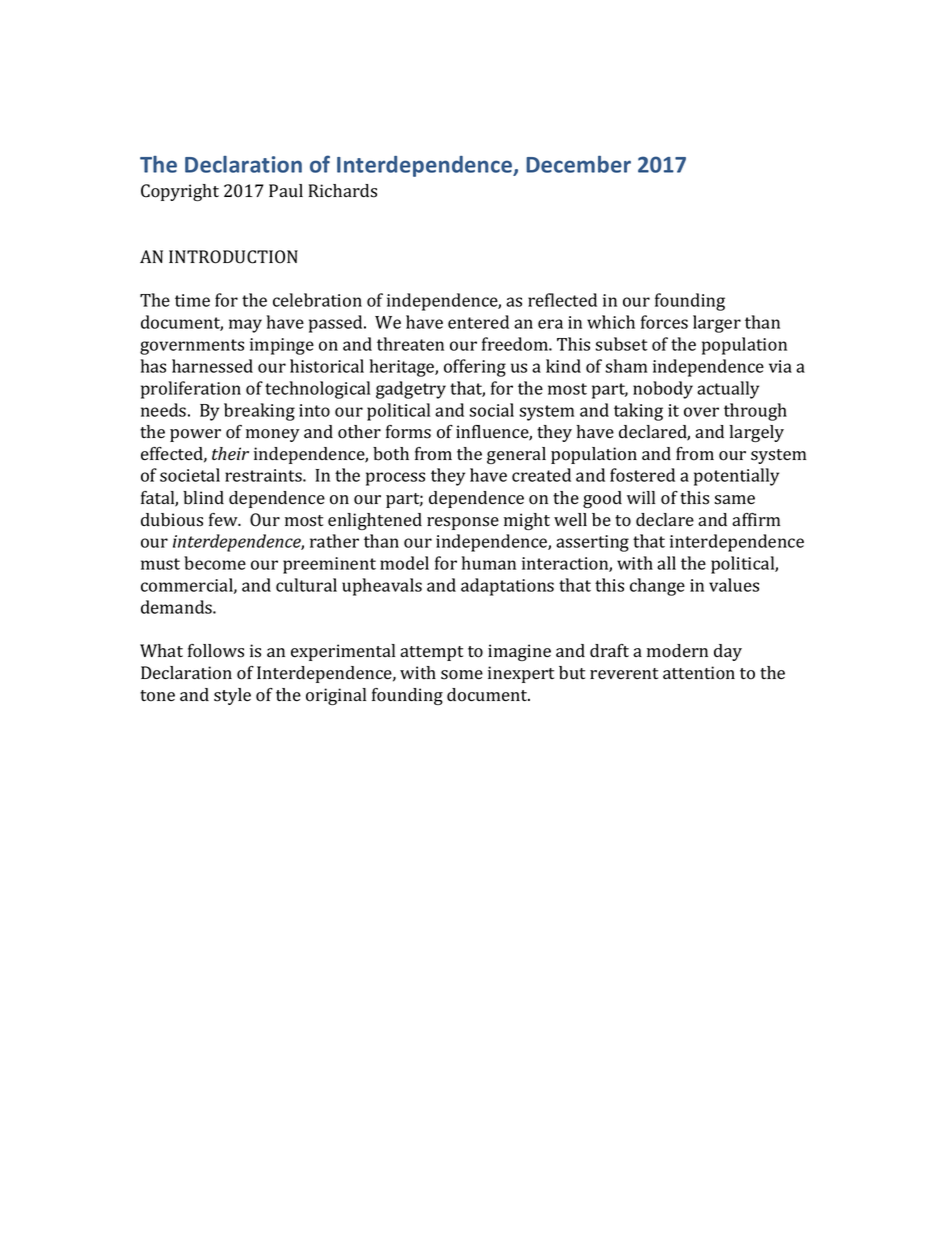  What do you see at coordinates (232, 696) in the screenshot?
I see `style` at bounding box center [232, 696].
